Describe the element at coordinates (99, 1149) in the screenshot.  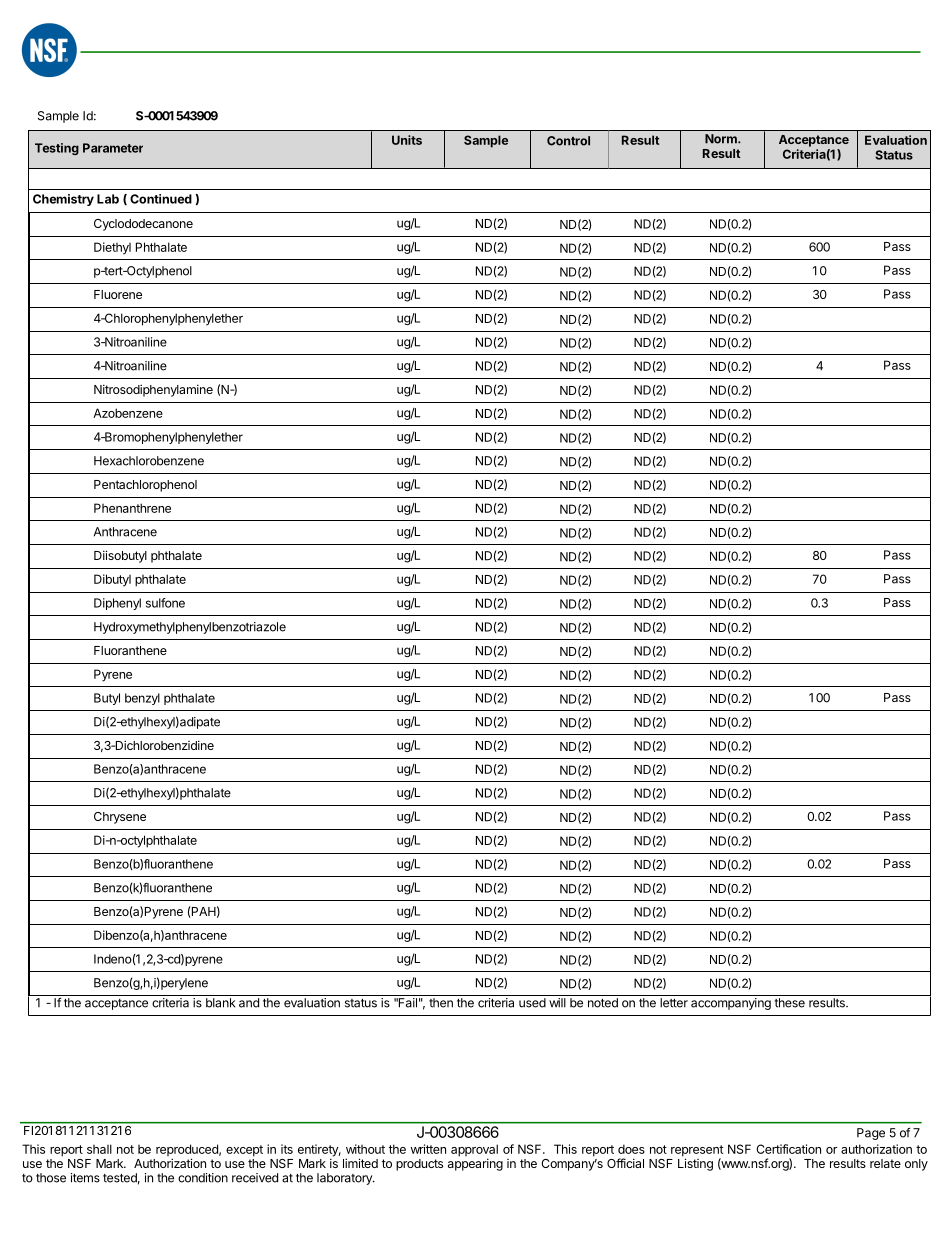
I see `shall` at that location.
